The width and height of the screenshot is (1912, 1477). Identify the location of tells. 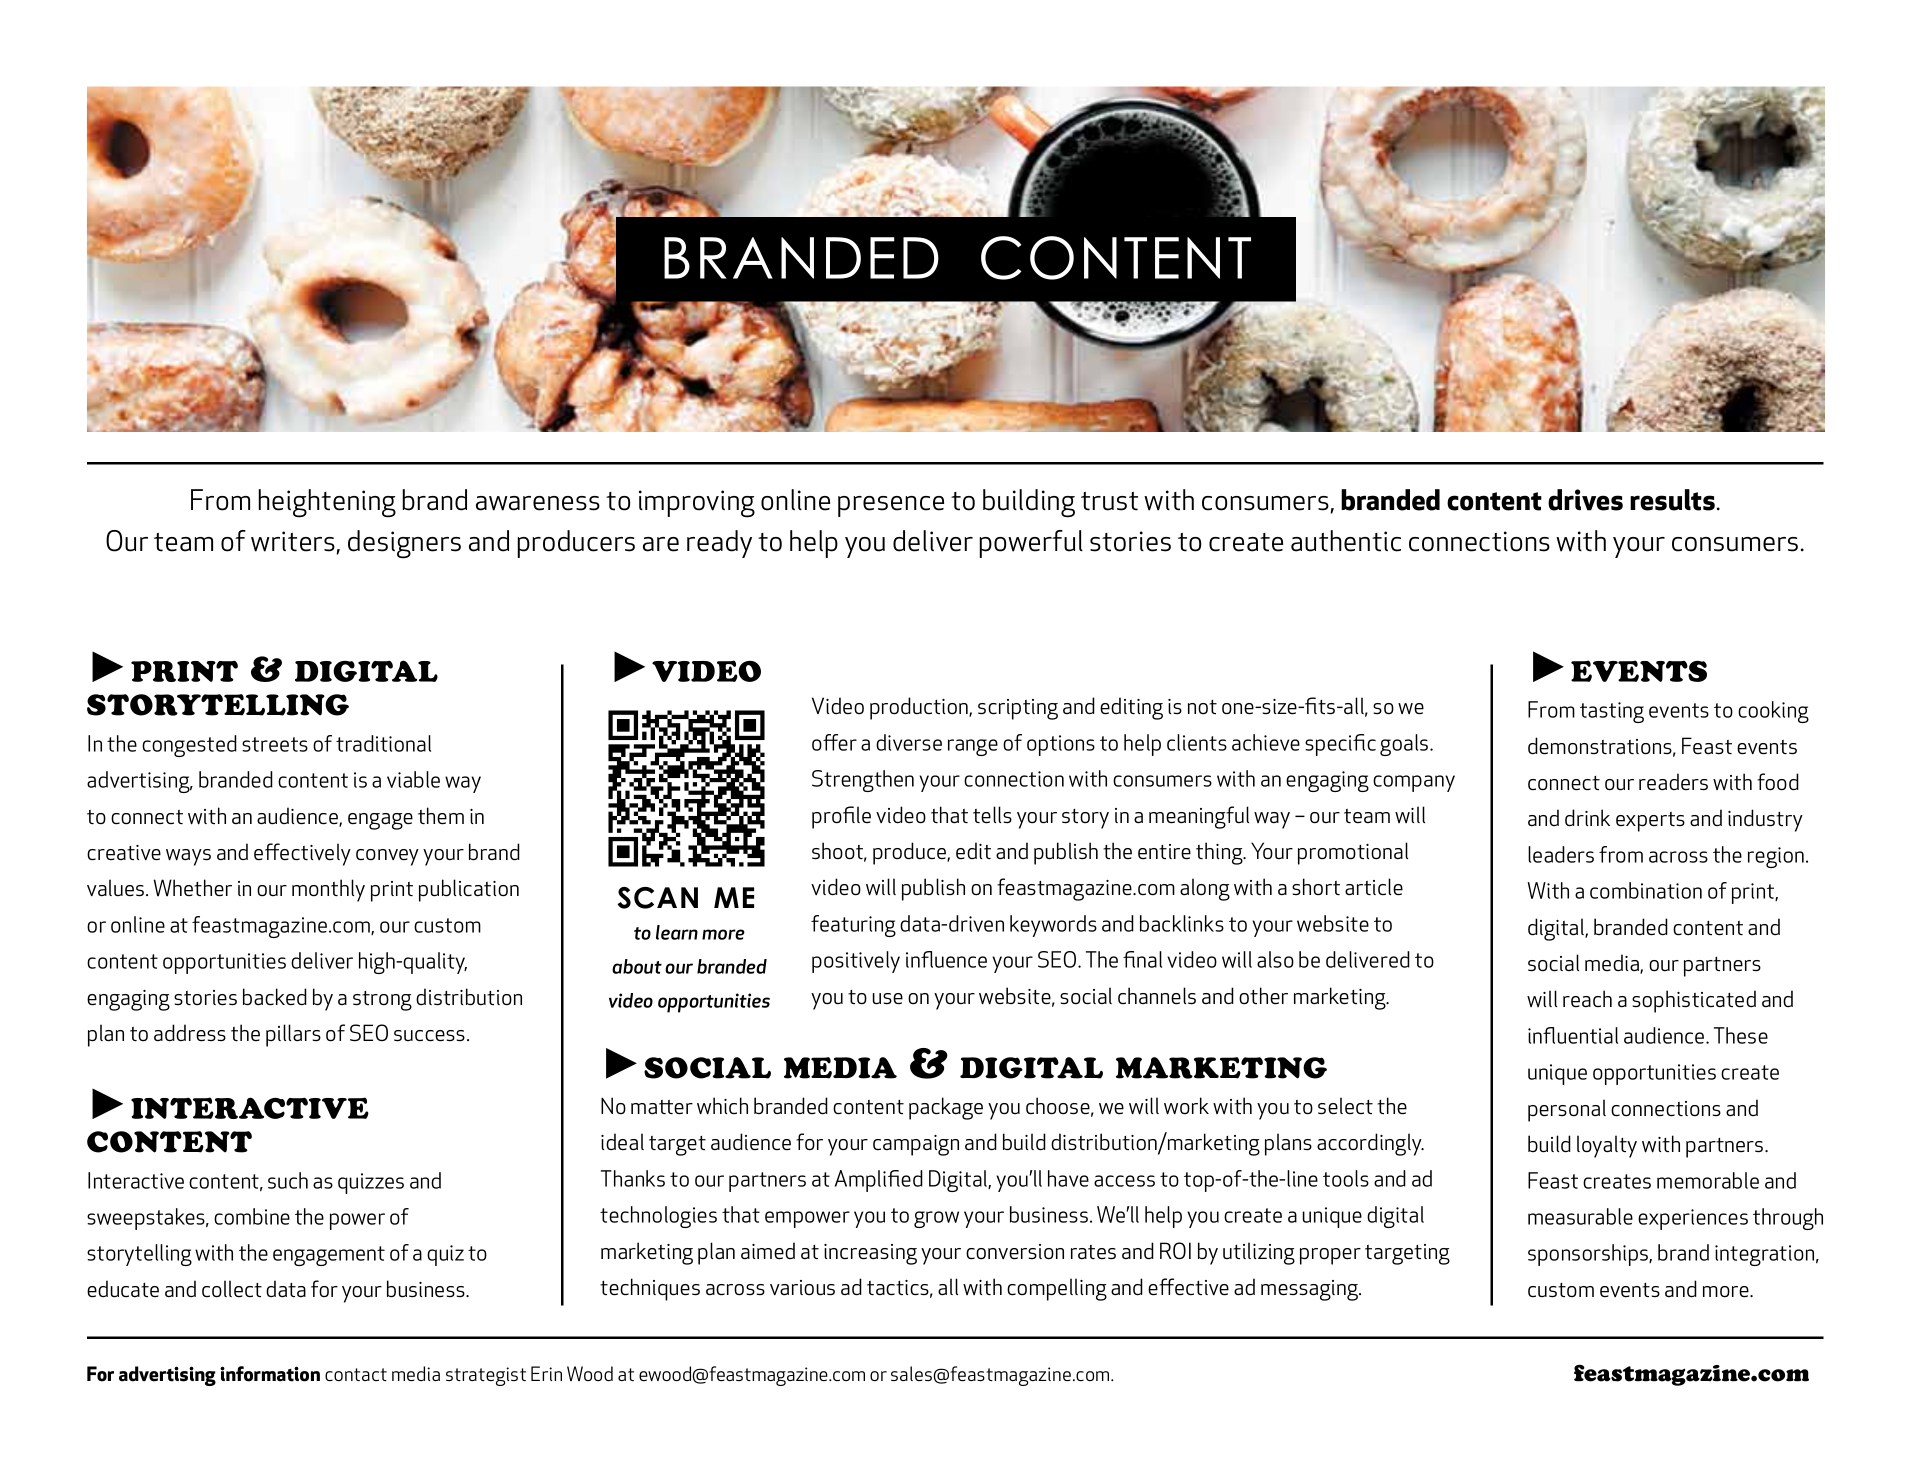
(992, 815).
